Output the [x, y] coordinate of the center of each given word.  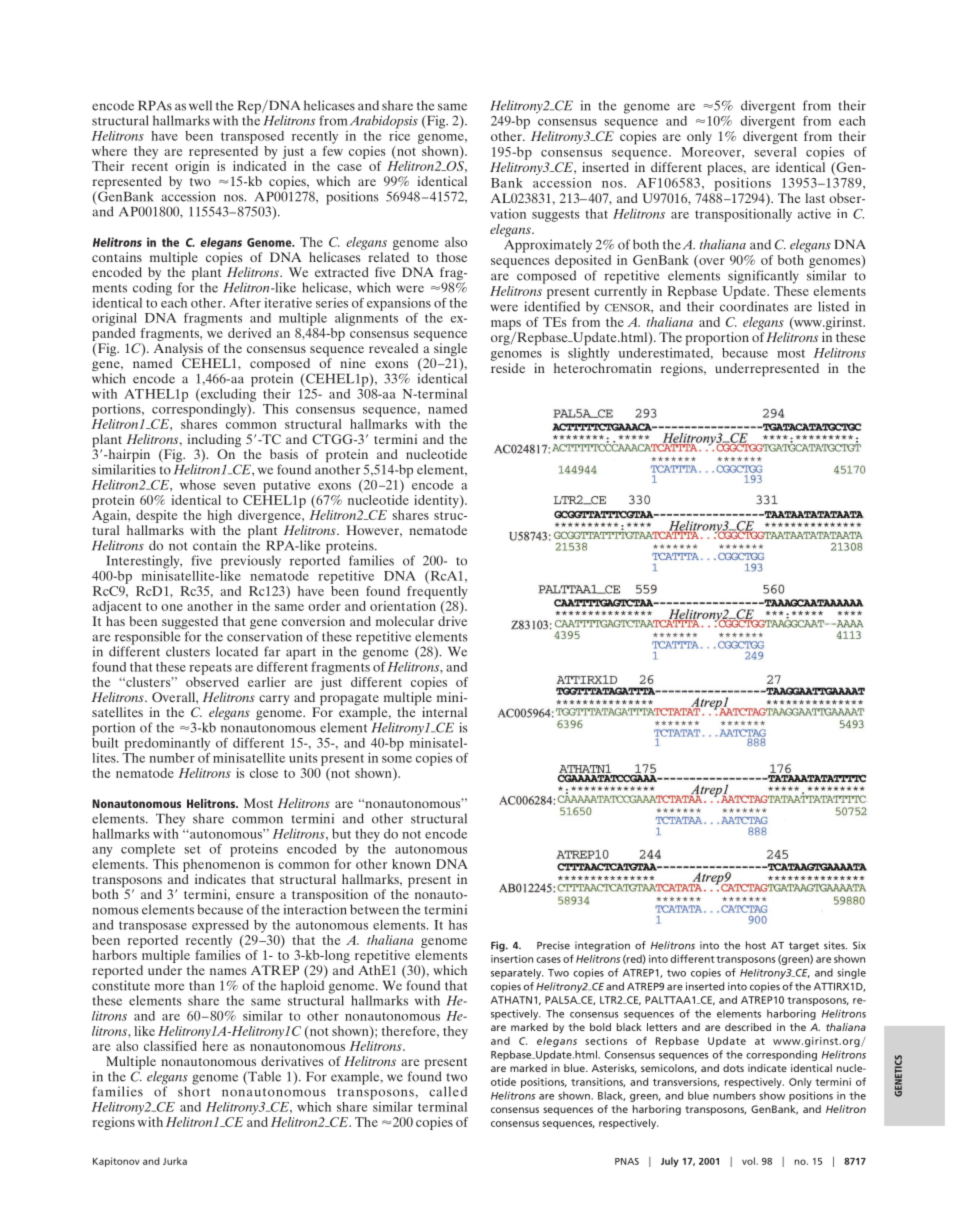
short [194, 1090]
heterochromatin [603, 368]
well [200, 105]
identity [437, 501]
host [756, 945]
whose [198, 485]
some [397, 759]
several [776, 152]
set [193, 849]
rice [399, 134]
